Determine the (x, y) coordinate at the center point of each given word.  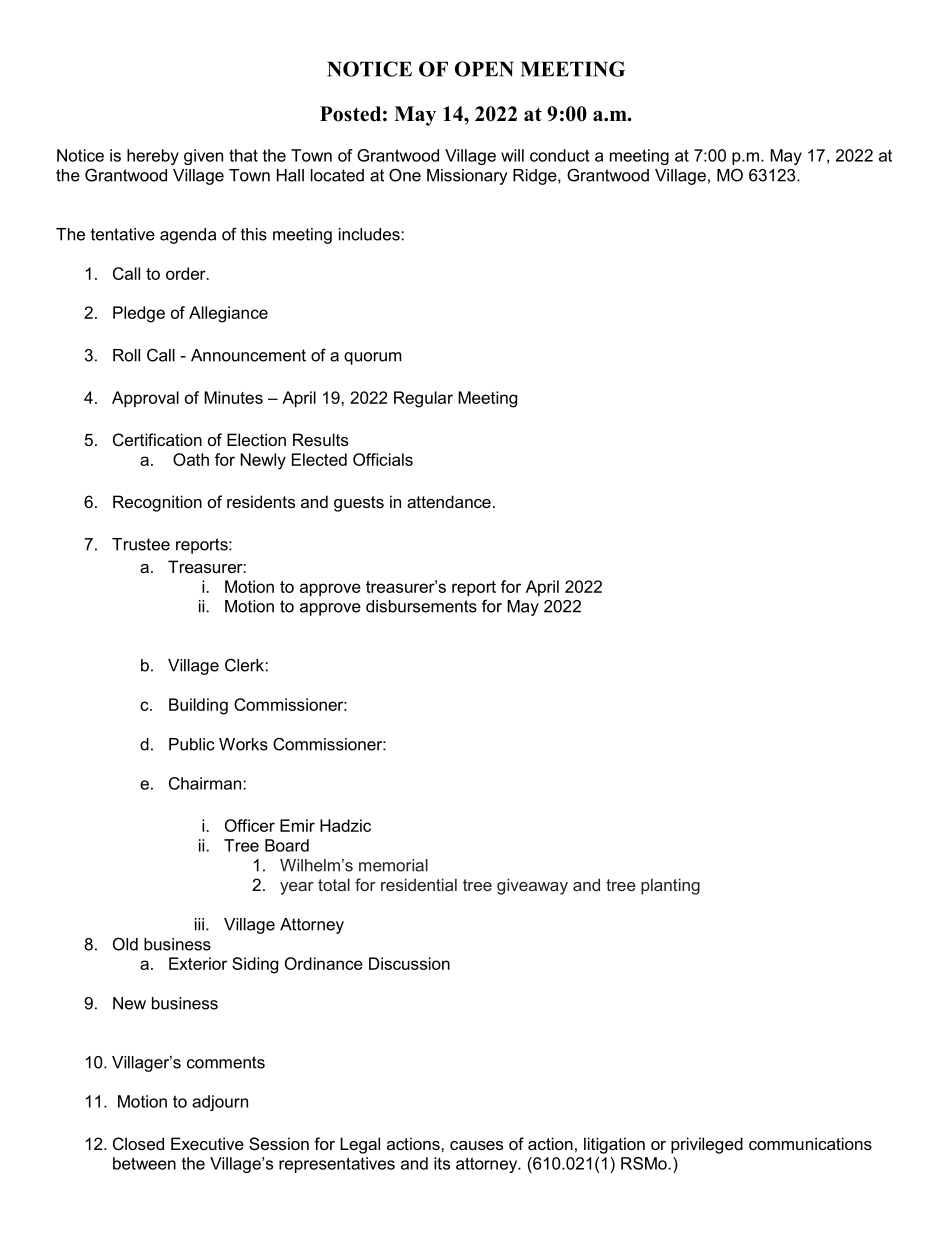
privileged (707, 1145)
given (203, 157)
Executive (207, 1143)
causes (476, 1145)
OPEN (484, 69)
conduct (560, 155)
